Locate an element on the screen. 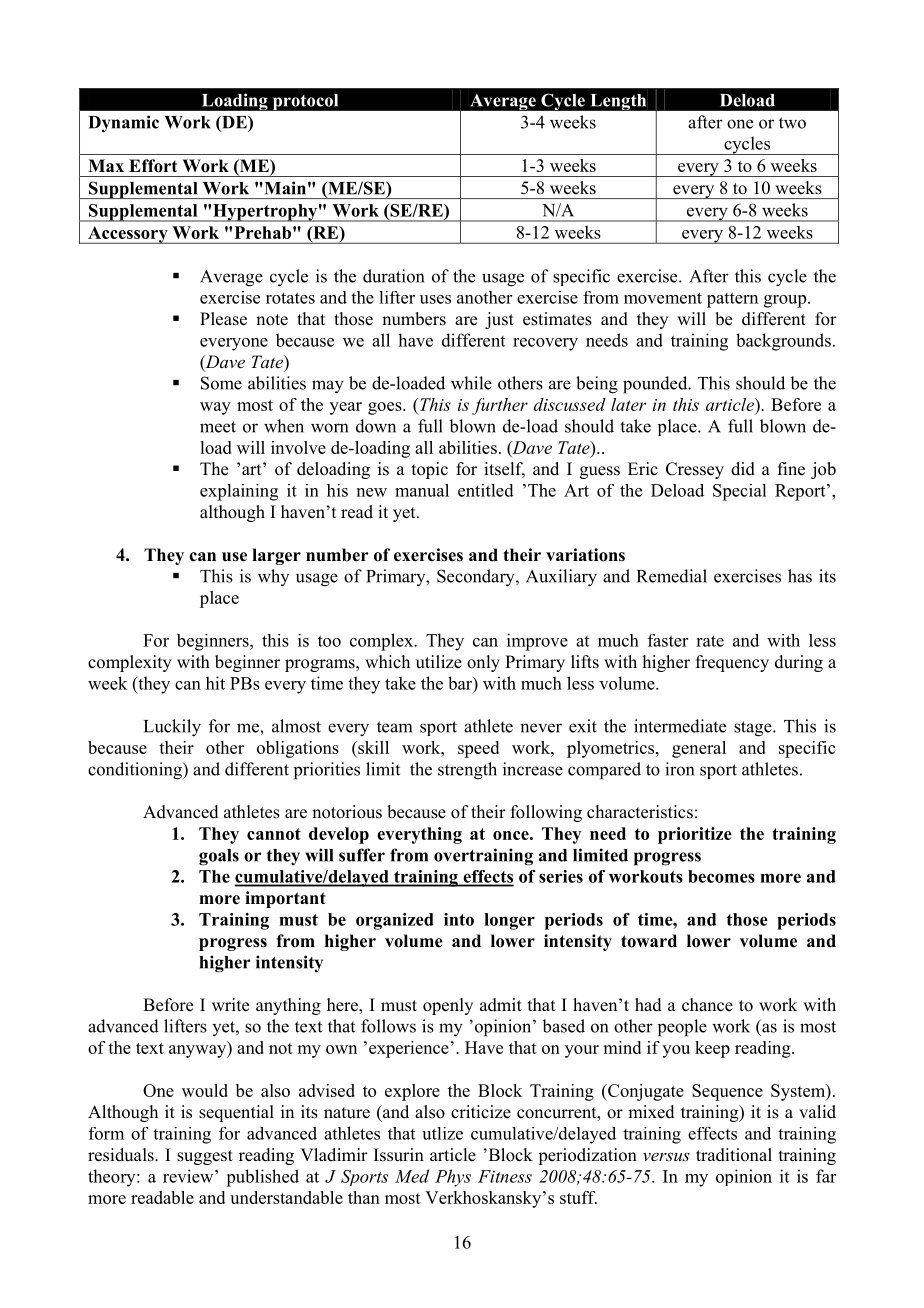 This screenshot has height=1308, width=924. entitled is located at coordinates (486, 490).
